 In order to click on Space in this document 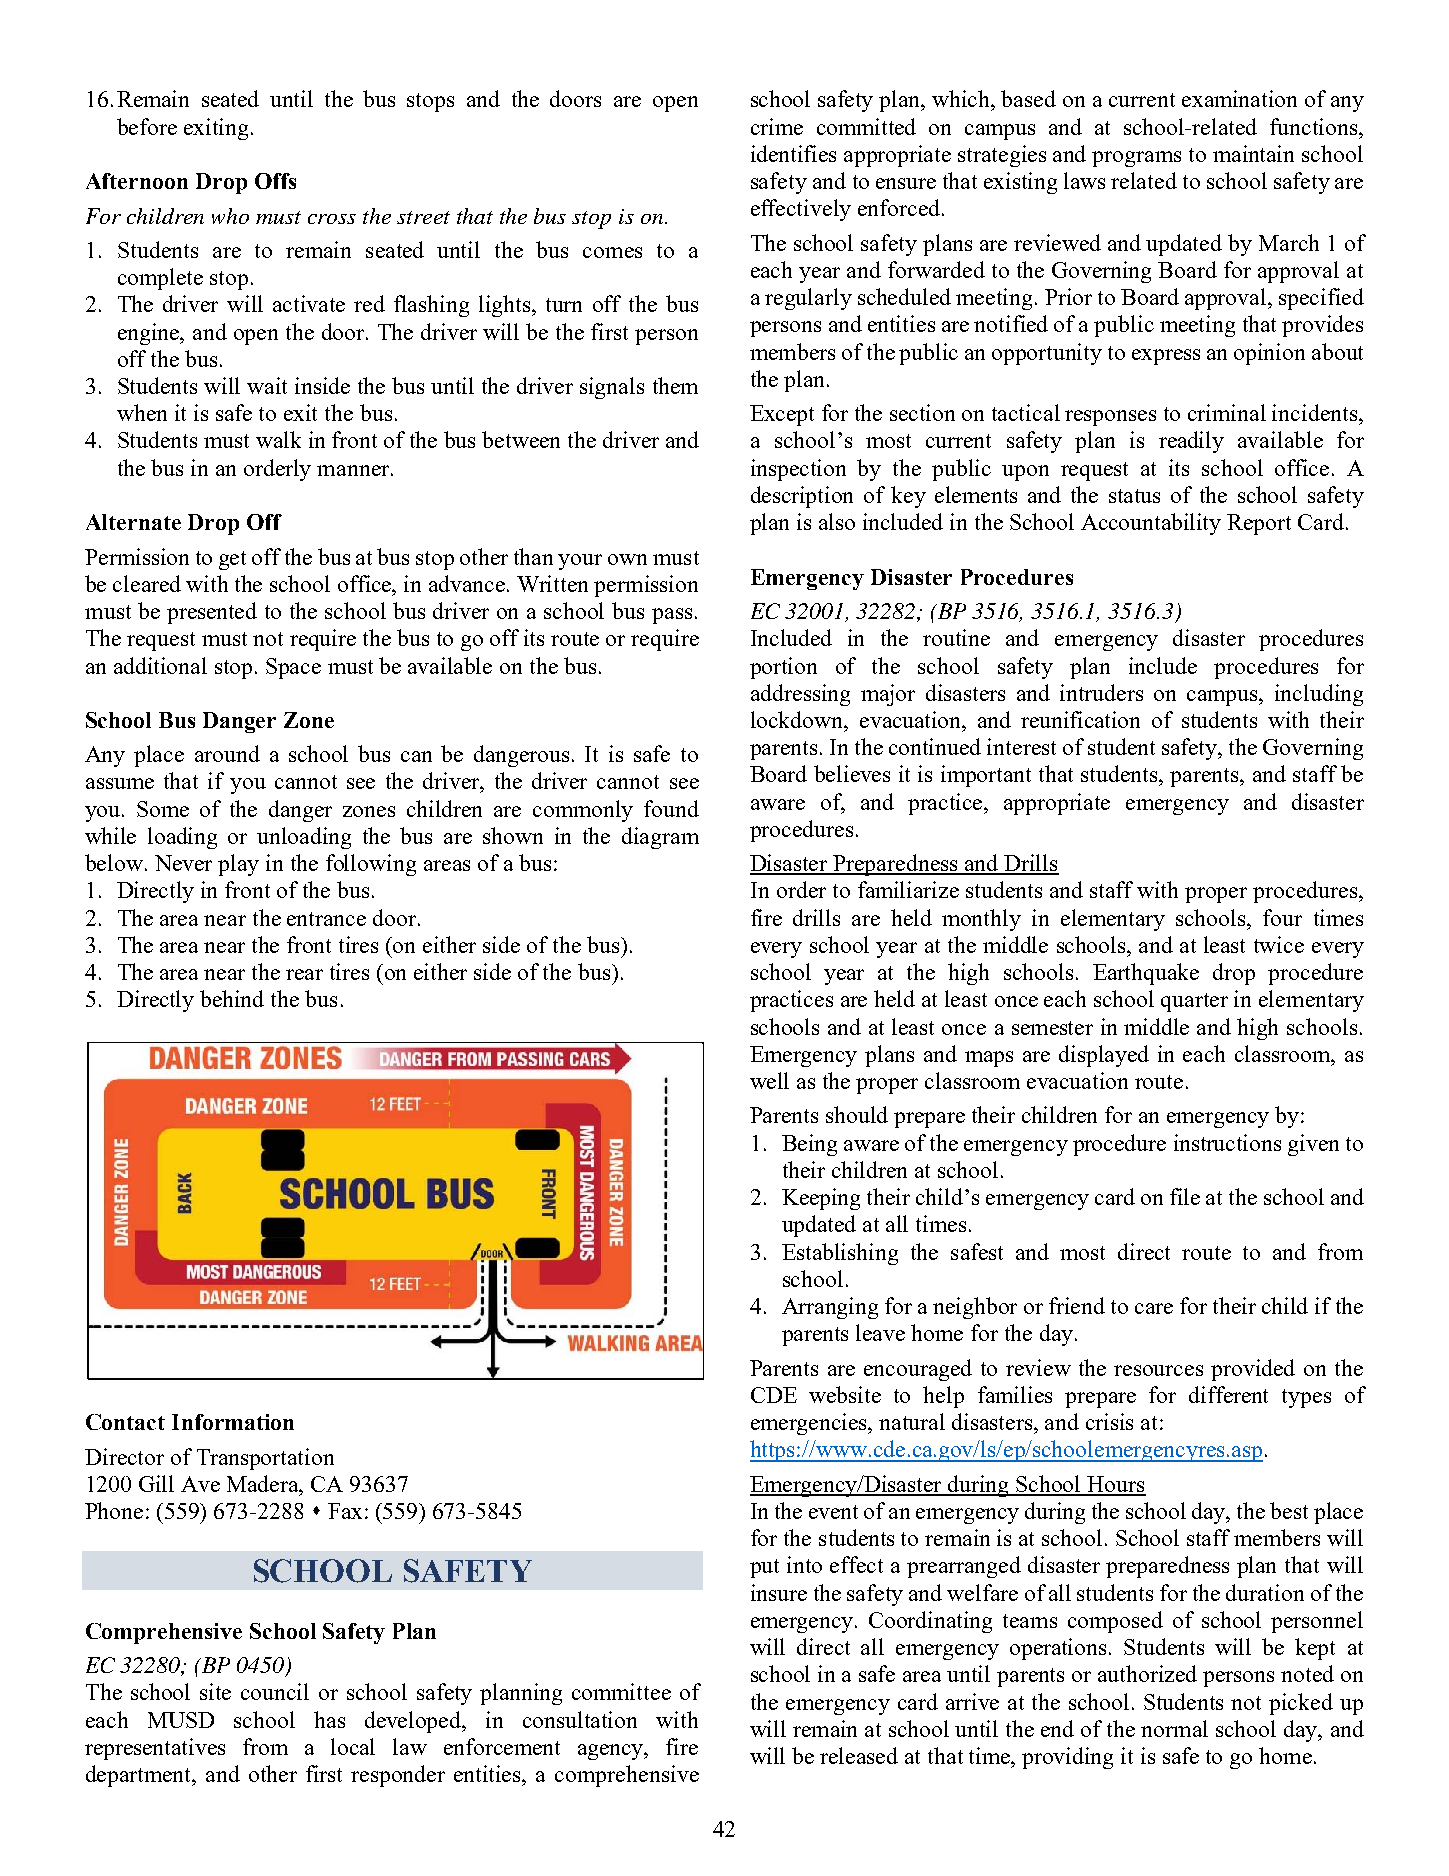, I will do `click(293, 668)`.
